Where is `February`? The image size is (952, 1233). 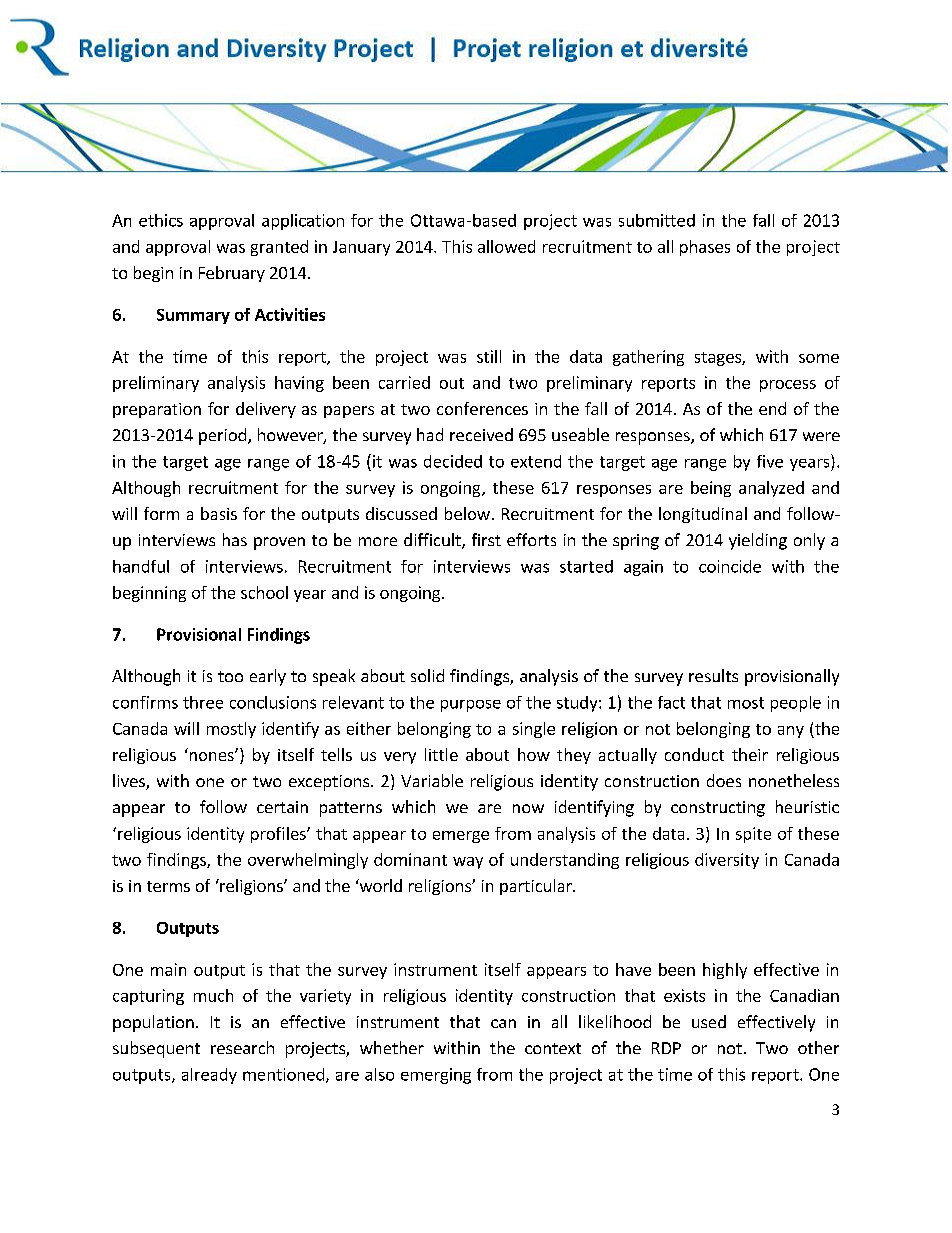
February is located at coordinates (232, 274).
